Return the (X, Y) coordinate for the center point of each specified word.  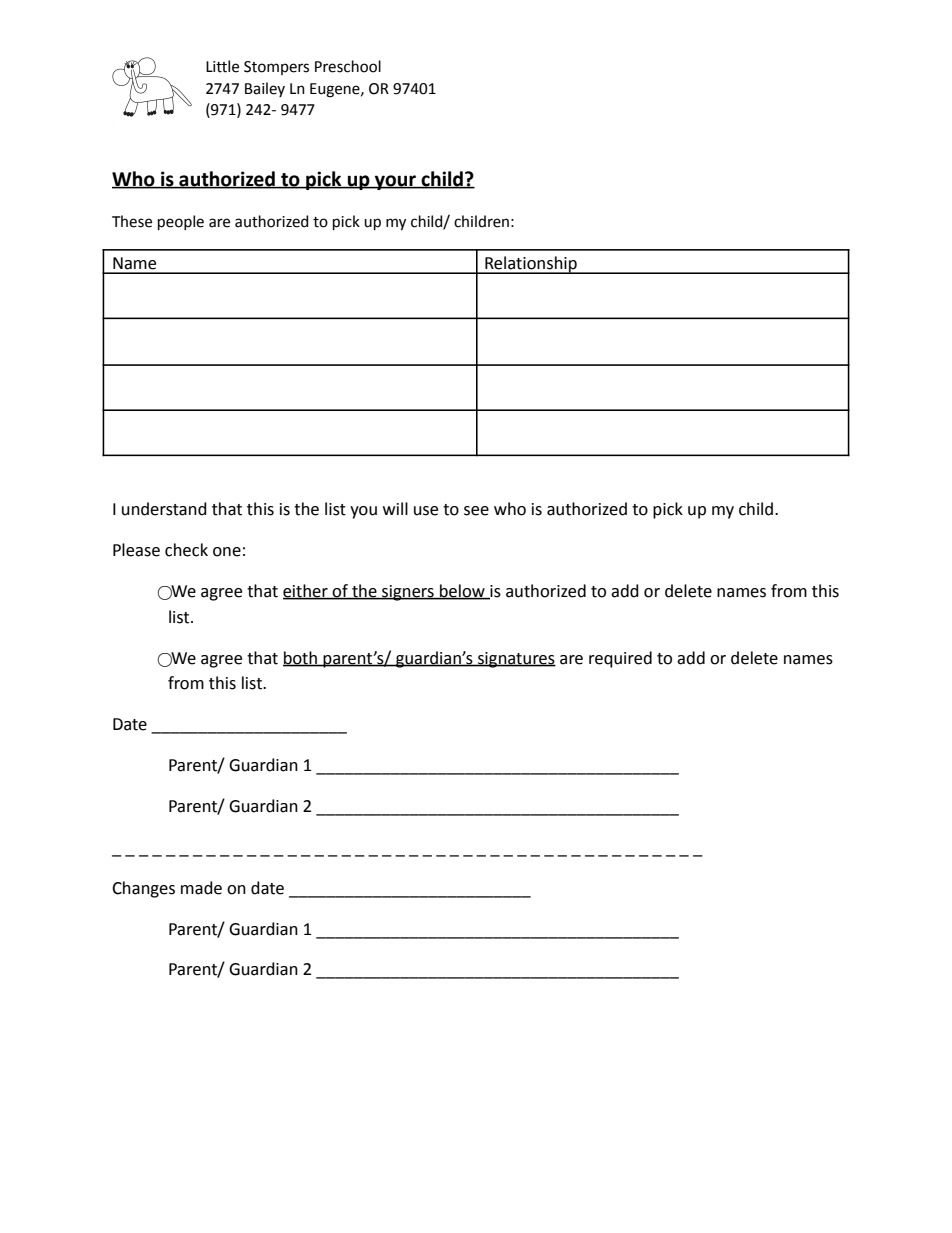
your (395, 182)
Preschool (348, 66)
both (301, 658)
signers (408, 593)
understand (164, 509)
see (476, 511)
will (395, 508)
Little (222, 66)
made (201, 888)
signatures (516, 660)
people (181, 222)
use (426, 511)
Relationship (531, 265)
